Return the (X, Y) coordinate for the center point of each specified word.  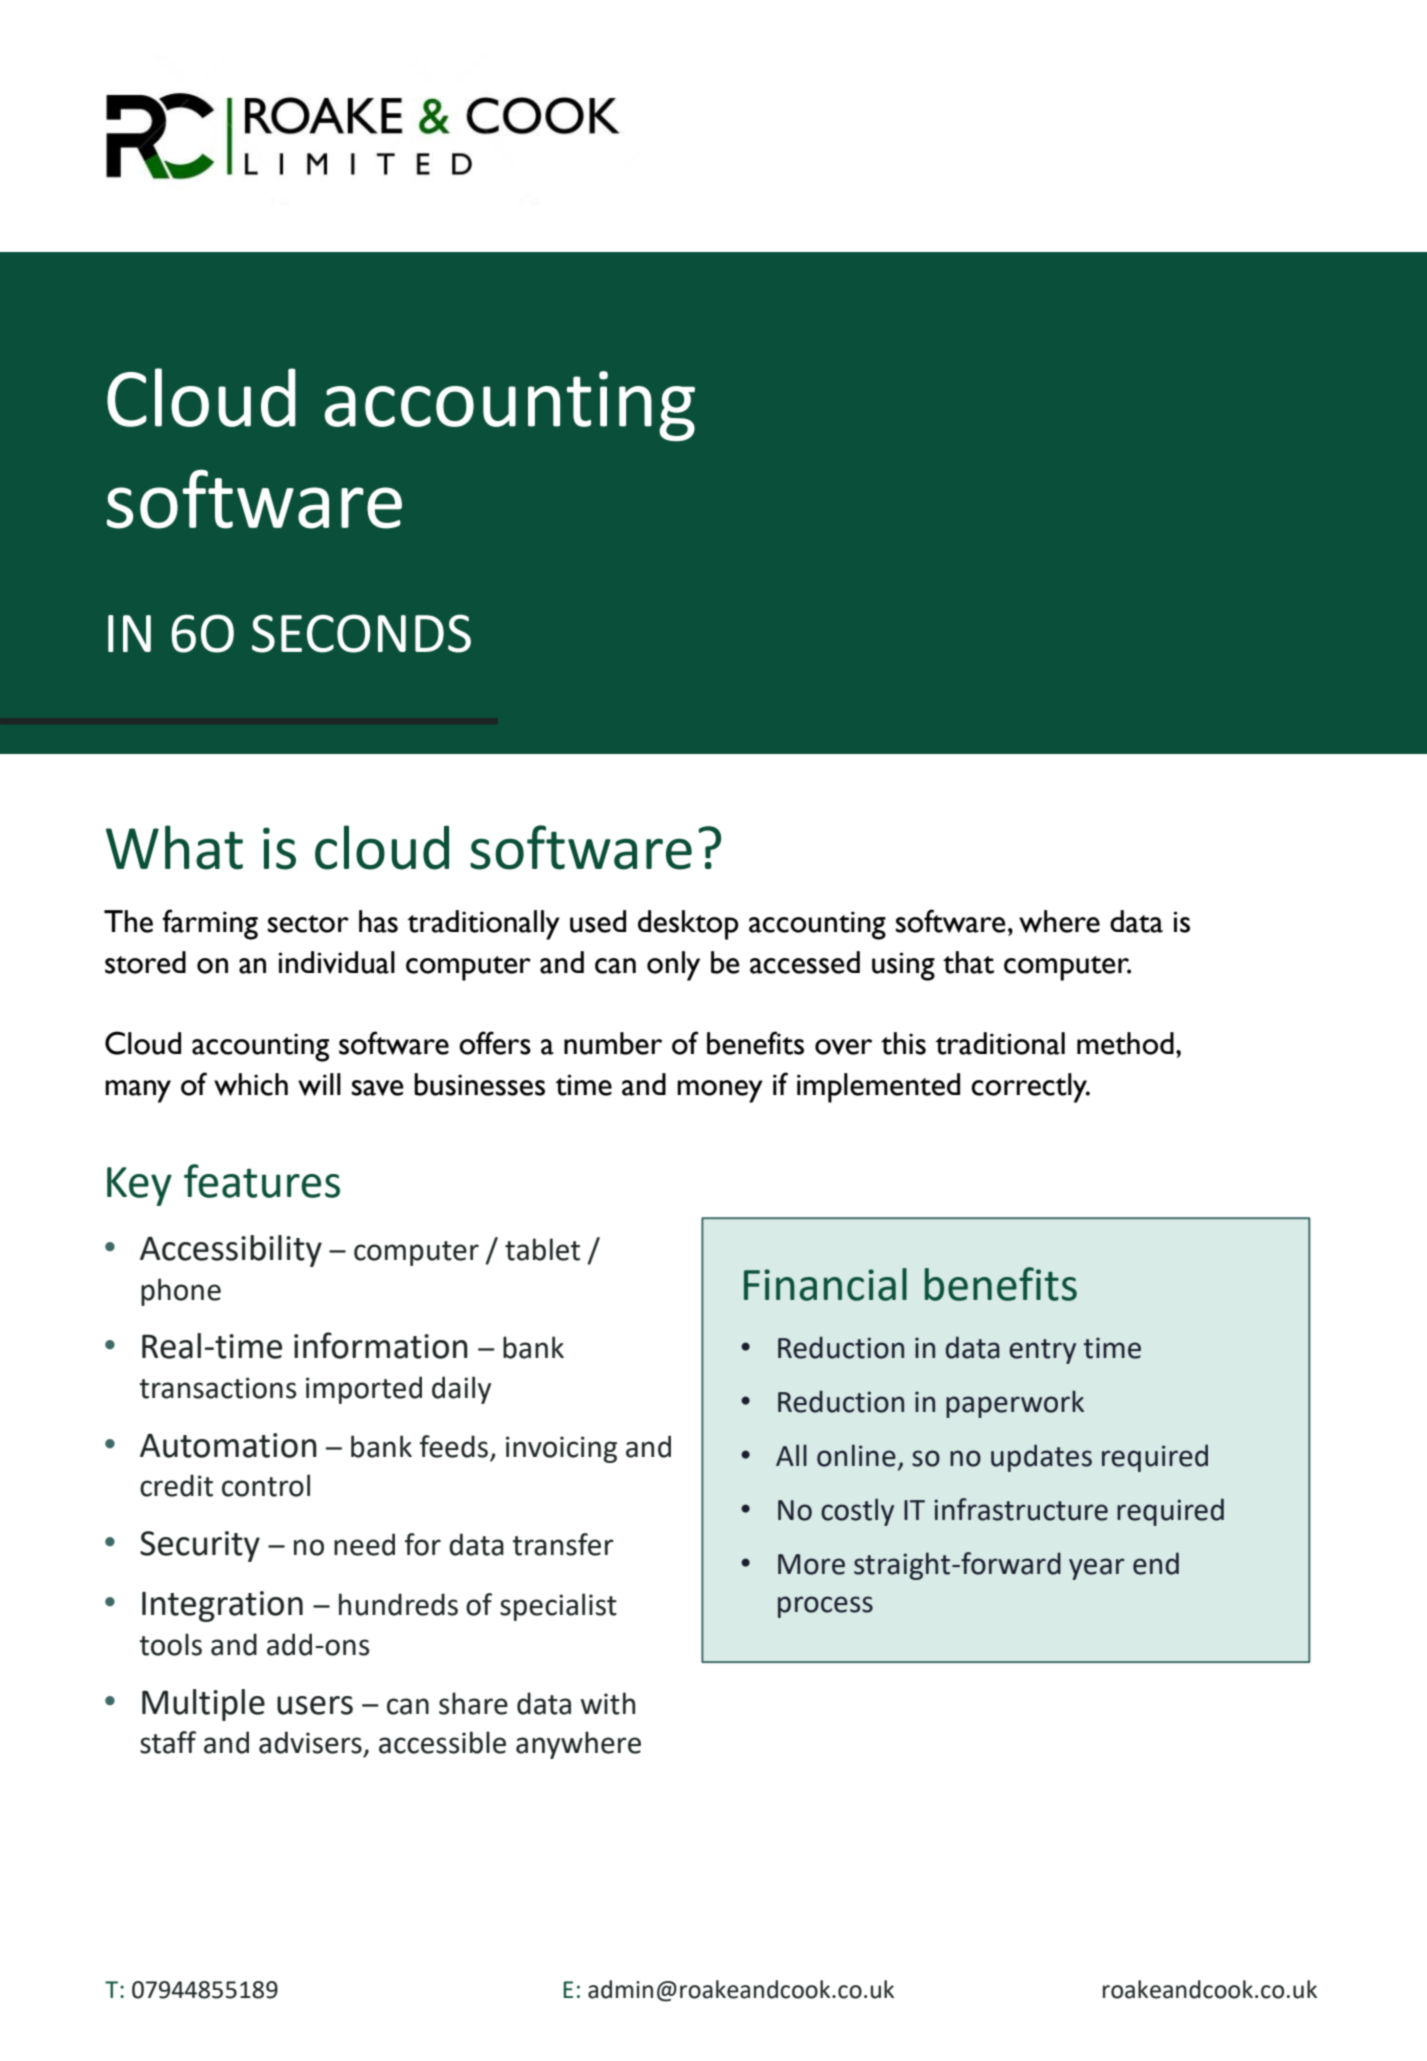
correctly (1030, 1088)
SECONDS (361, 633)
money (720, 1091)
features (262, 1181)
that (968, 962)
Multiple (203, 1705)
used (598, 921)
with (608, 1703)
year (1097, 1569)
